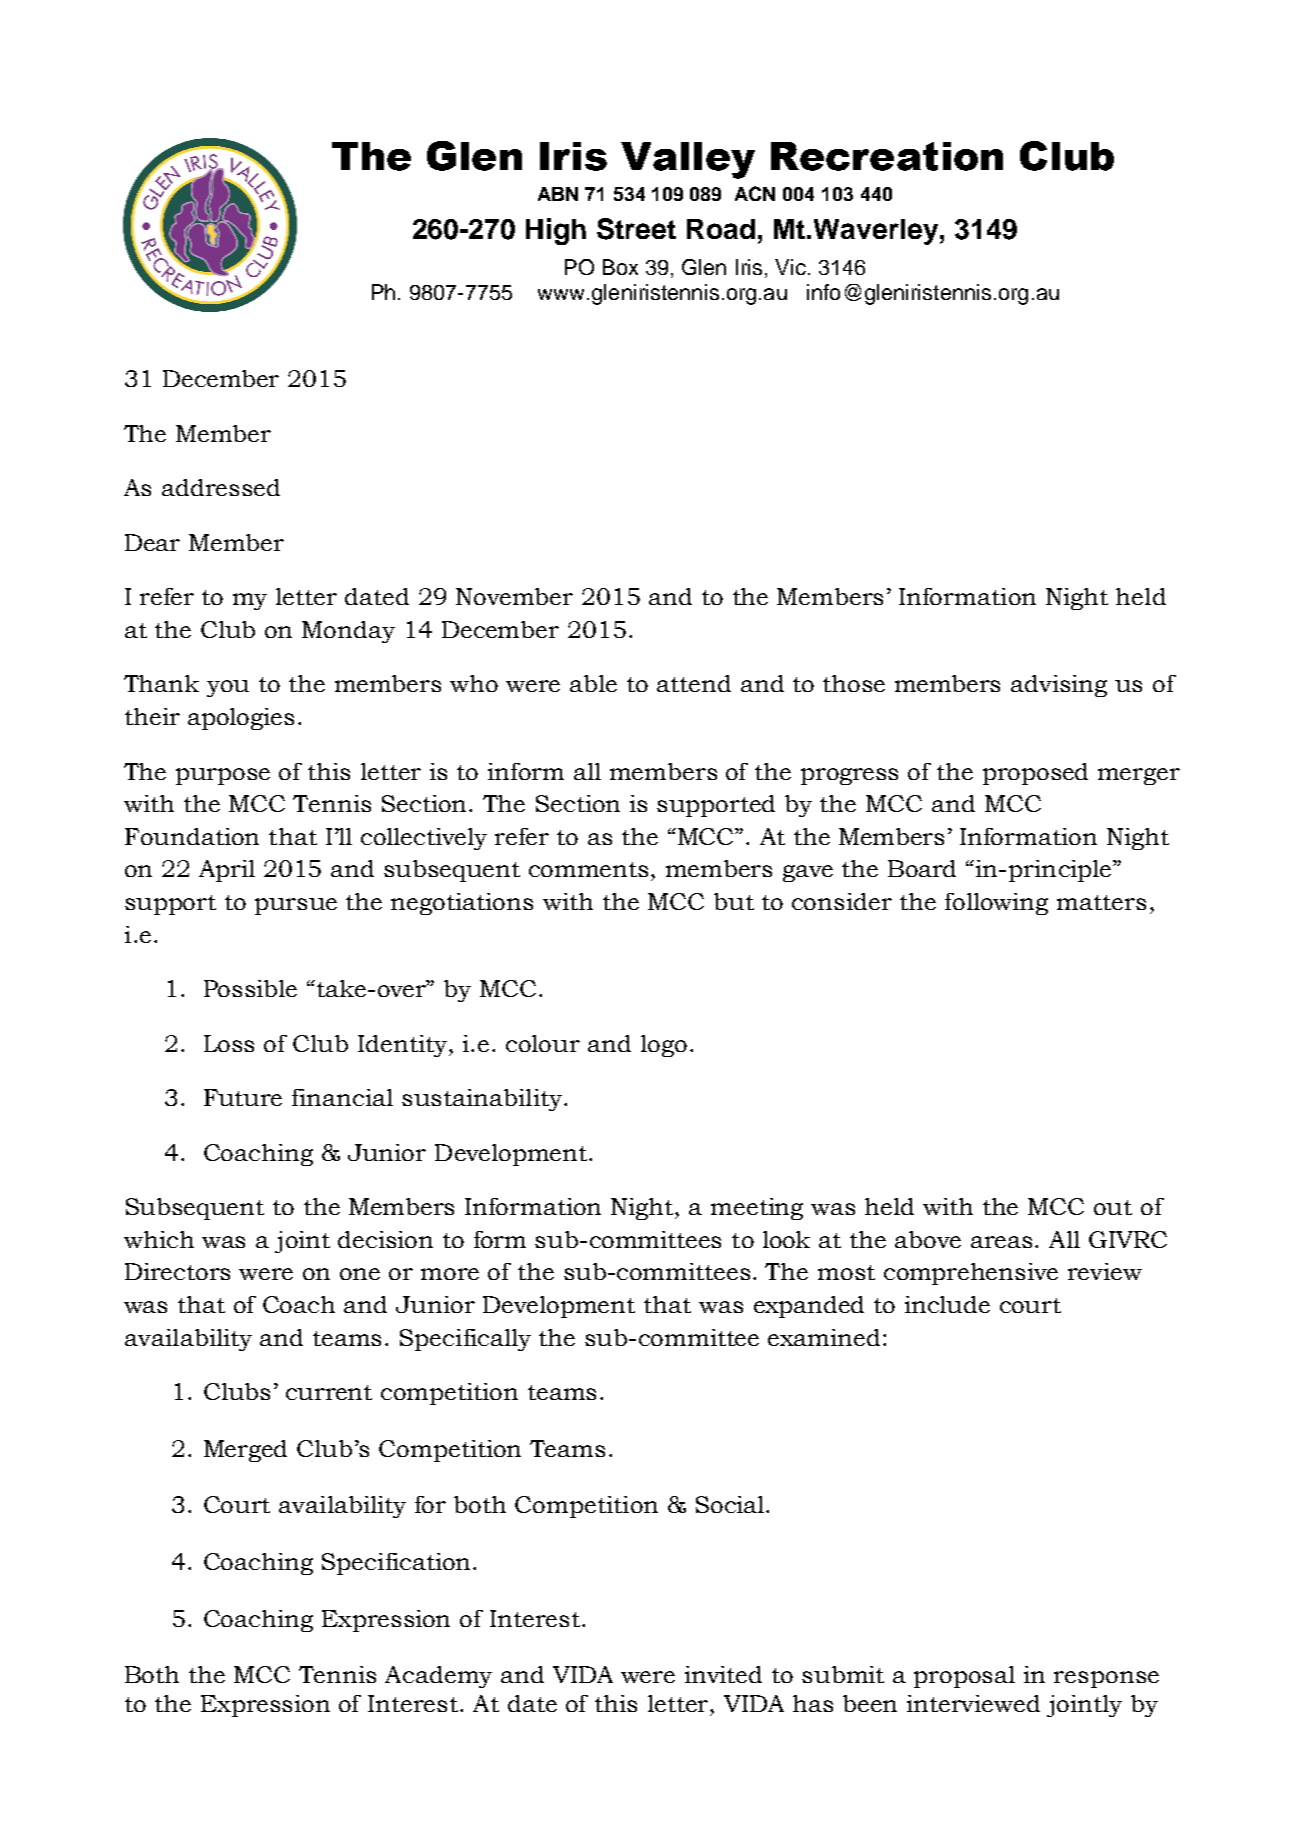 This page has height=1848, width=1306. I want to click on Recreation, so click(887, 156).
